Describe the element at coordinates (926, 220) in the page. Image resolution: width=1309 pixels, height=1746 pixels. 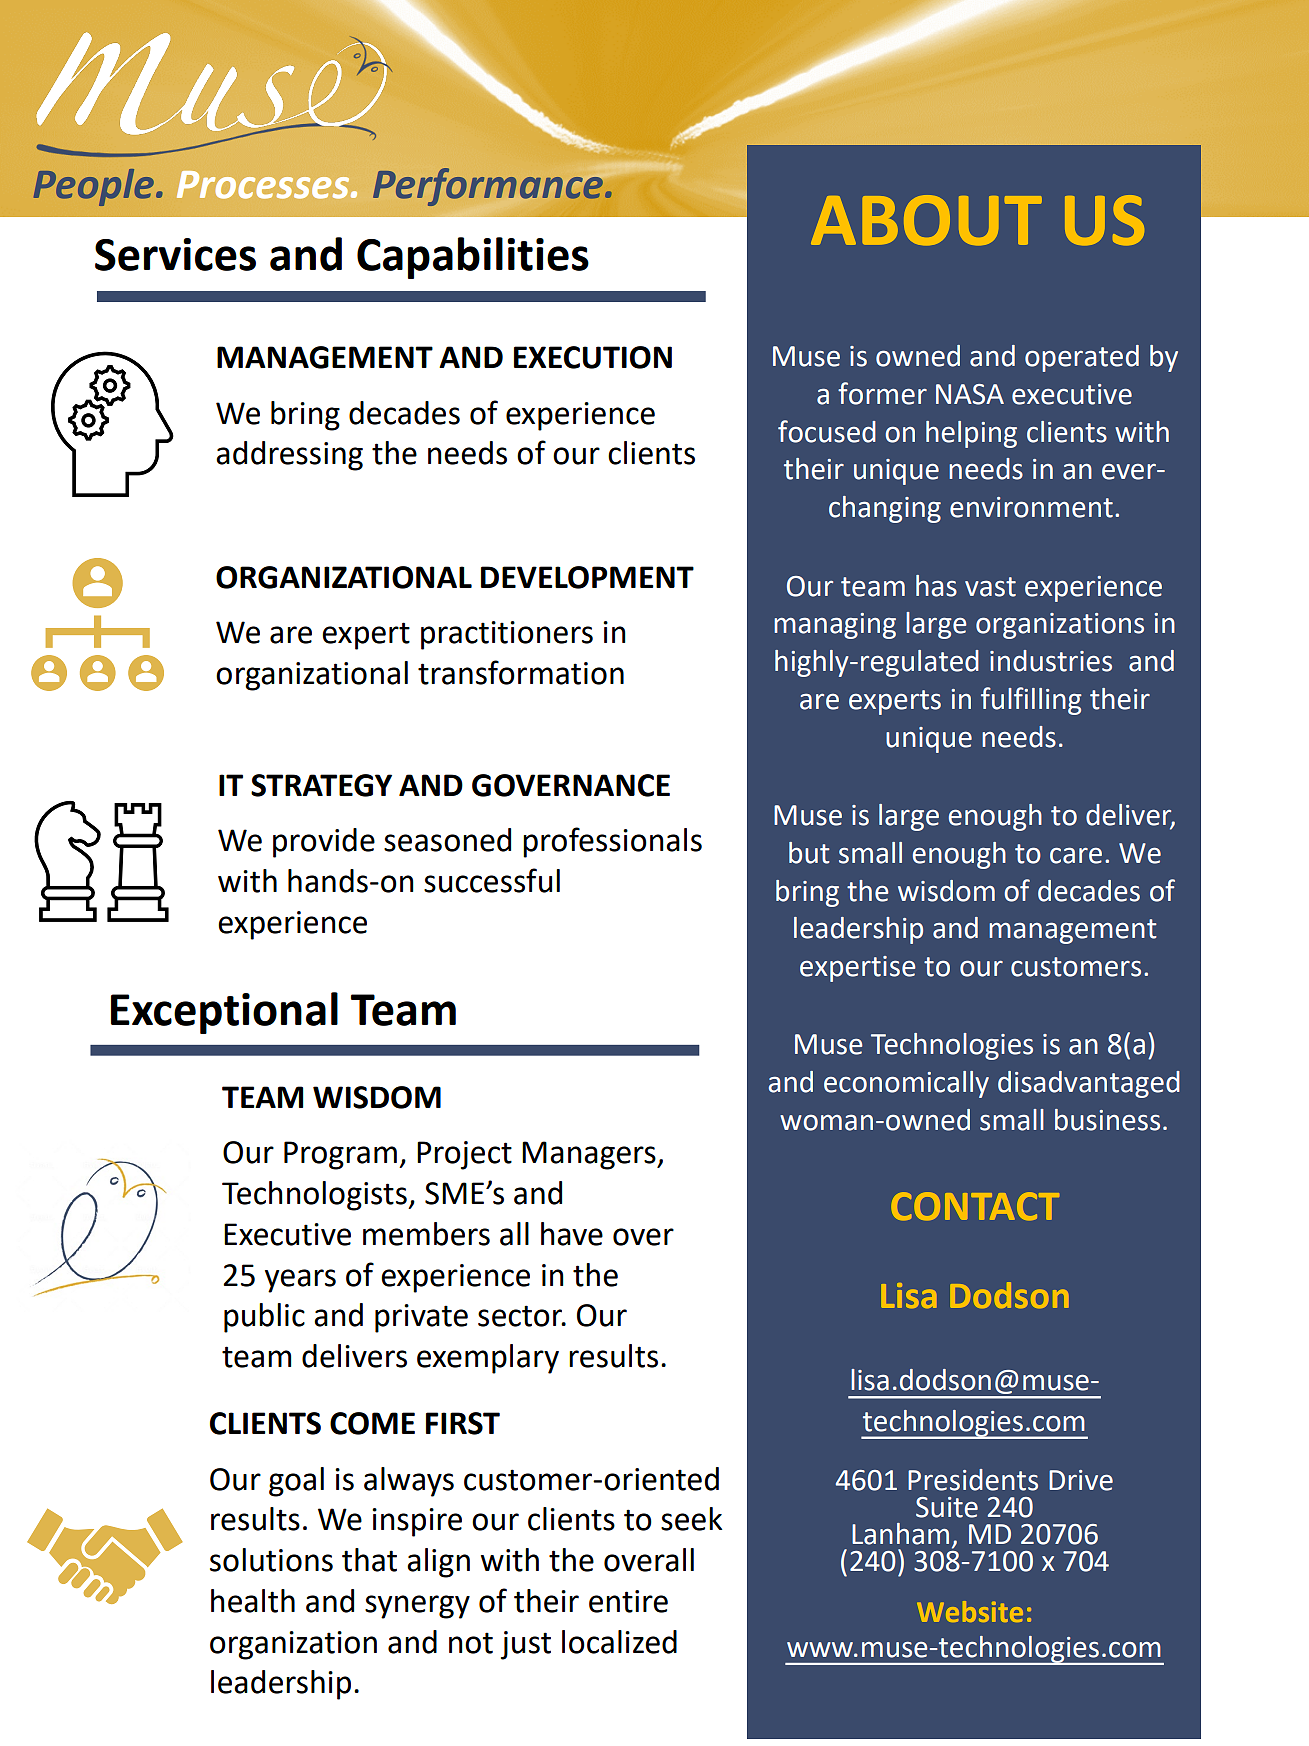
I see `ABOUT` at that location.
